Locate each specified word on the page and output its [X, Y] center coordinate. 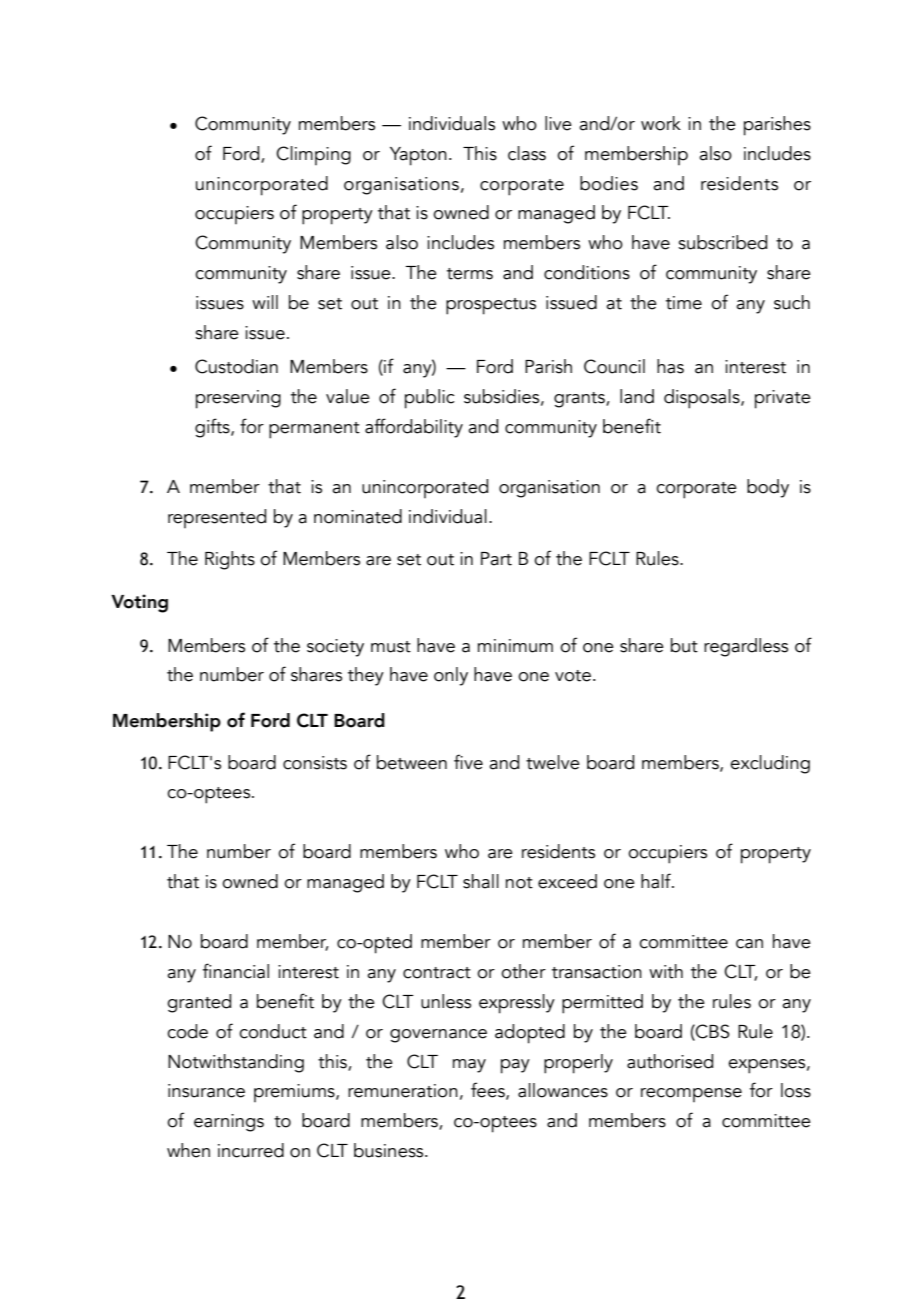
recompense [691, 1095]
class [527, 153]
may [469, 1066]
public [430, 399]
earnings [229, 1123]
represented [217, 518]
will [265, 302]
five [468, 762]
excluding [770, 764]
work [661, 123]
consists [315, 763]
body [768, 488]
